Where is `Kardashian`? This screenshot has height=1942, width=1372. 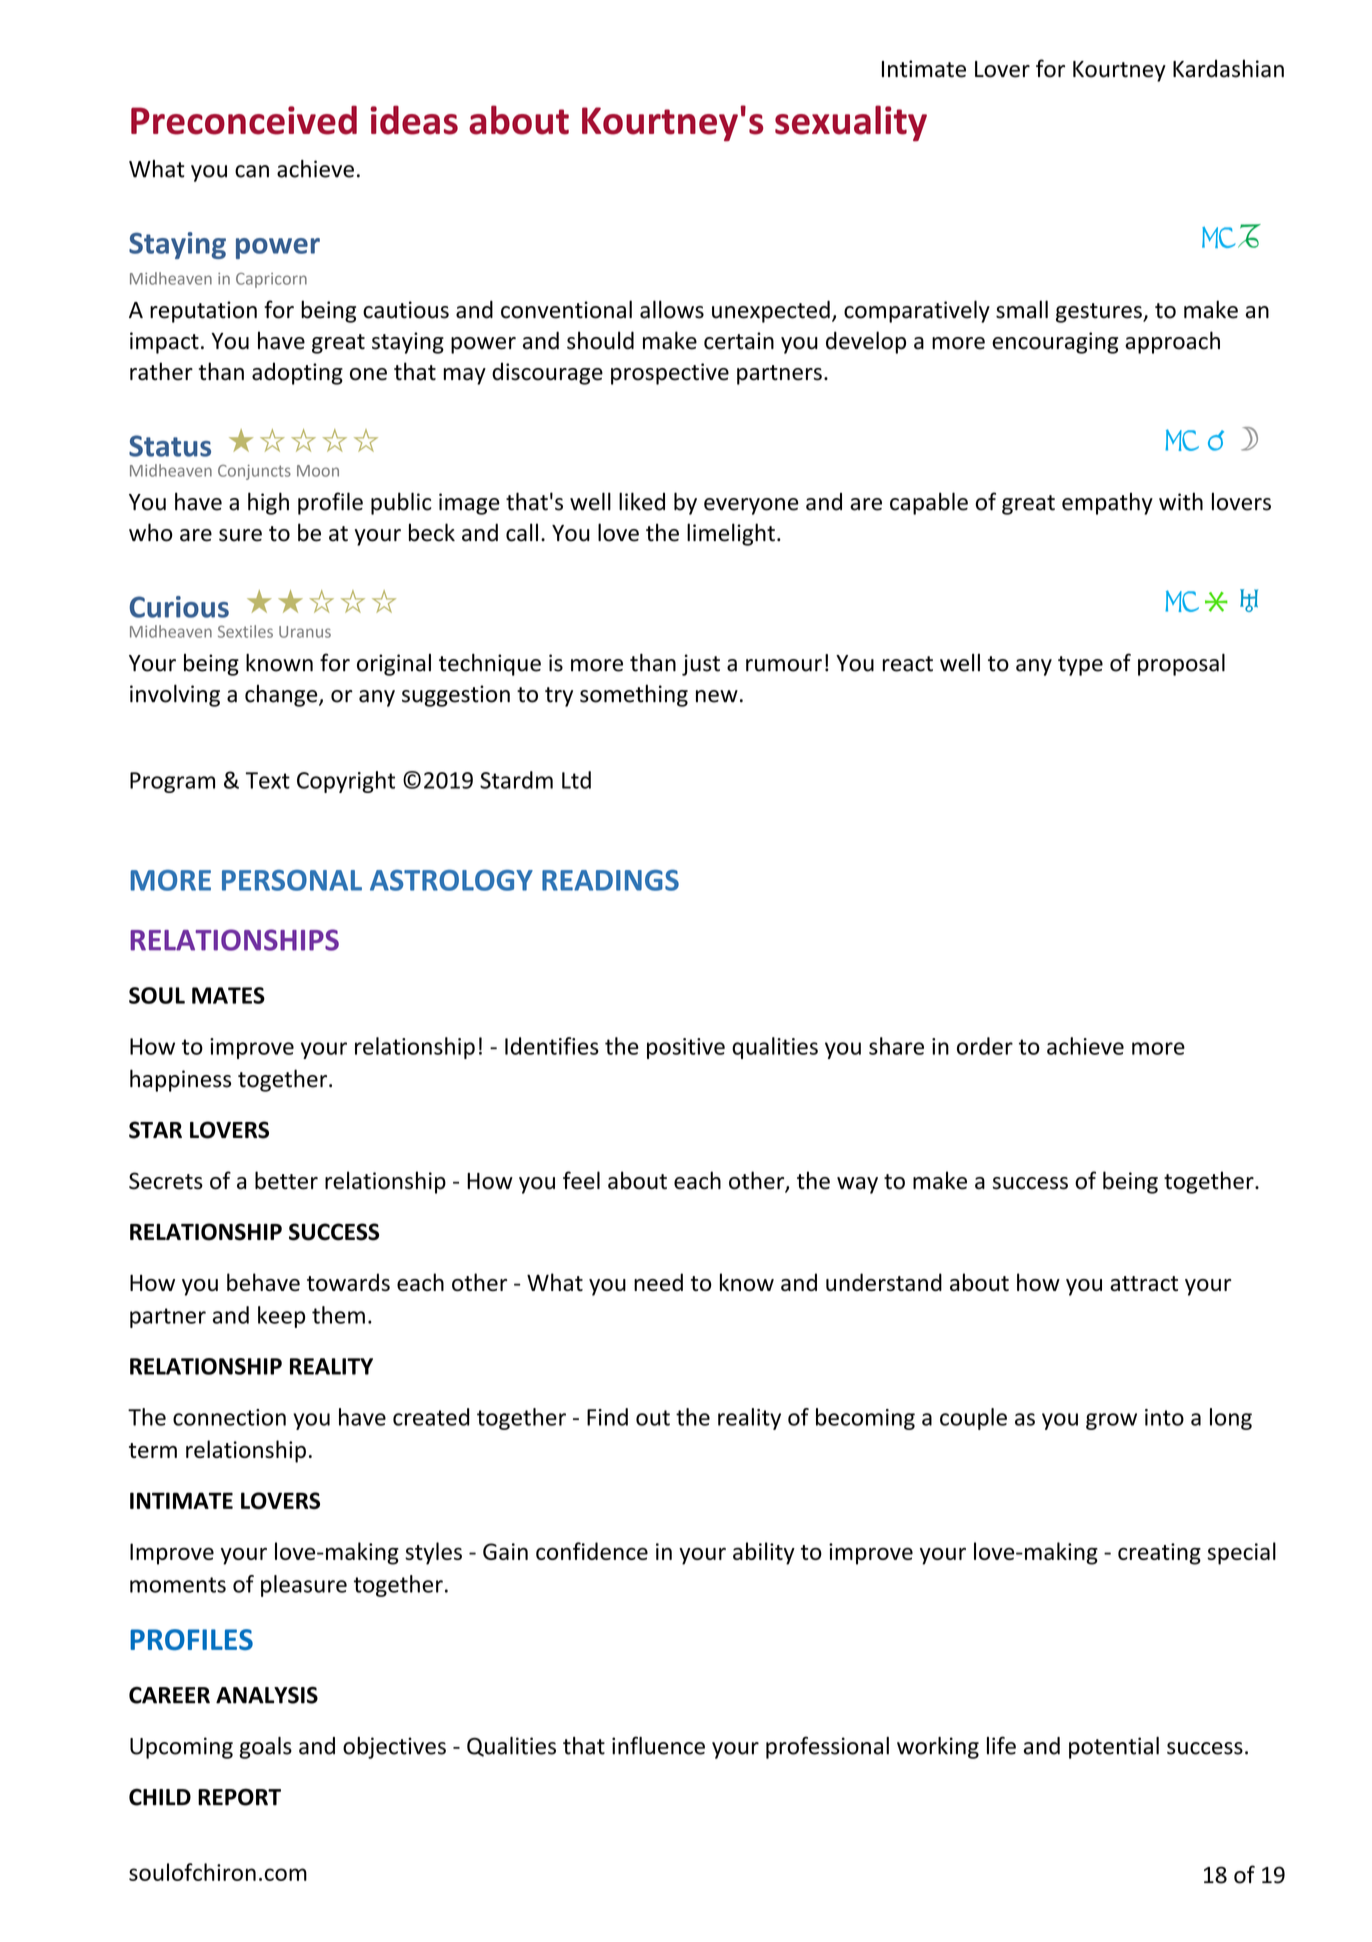 Kardashian is located at coordinates (1228, 68).
